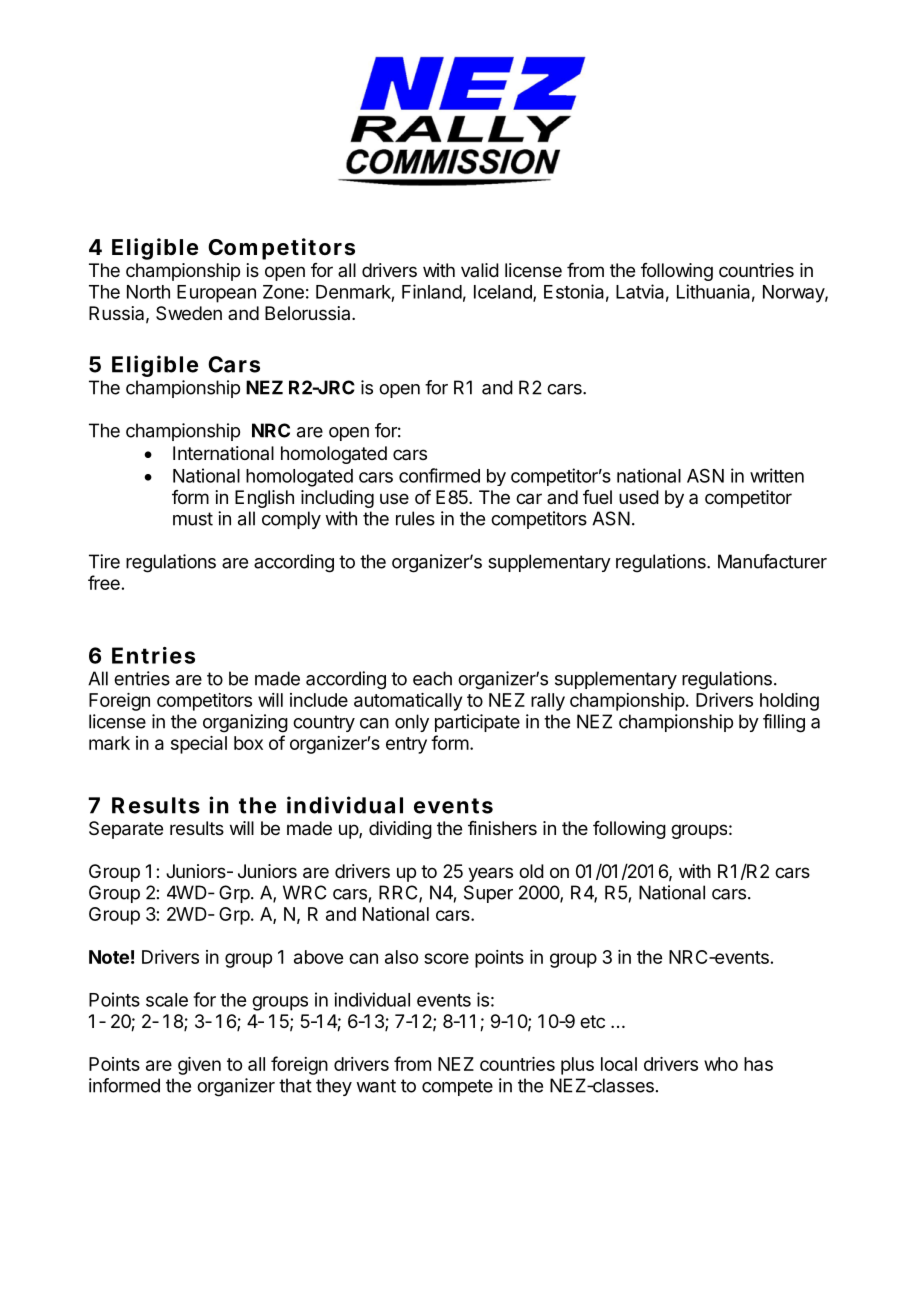 The height and width of the document is (1308, 924). Describe the element at coordinates (789, 702) in the document. I see `holding` at that location.
